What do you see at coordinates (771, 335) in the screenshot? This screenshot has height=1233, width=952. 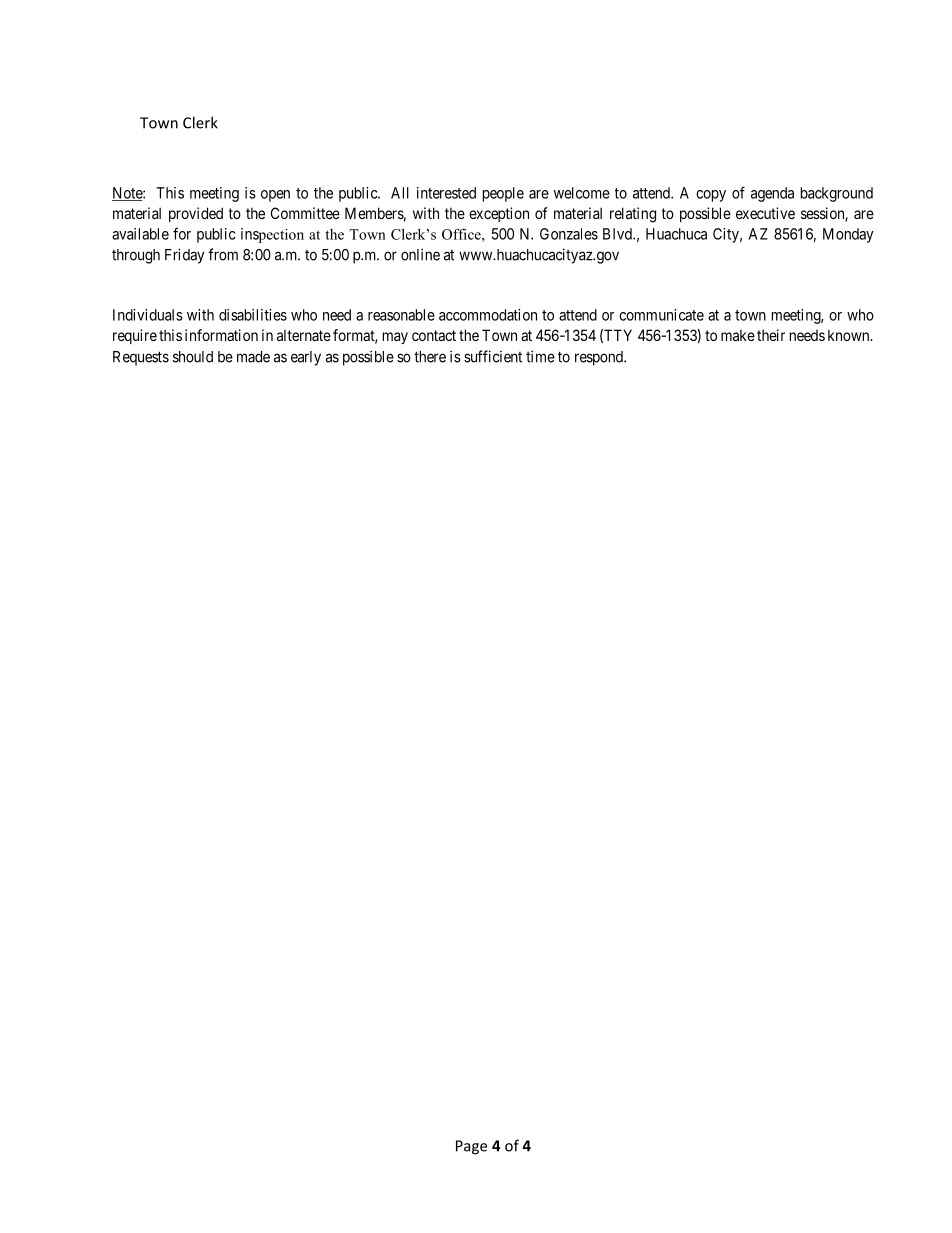 I see `their` at bounding box center [771, 335].
